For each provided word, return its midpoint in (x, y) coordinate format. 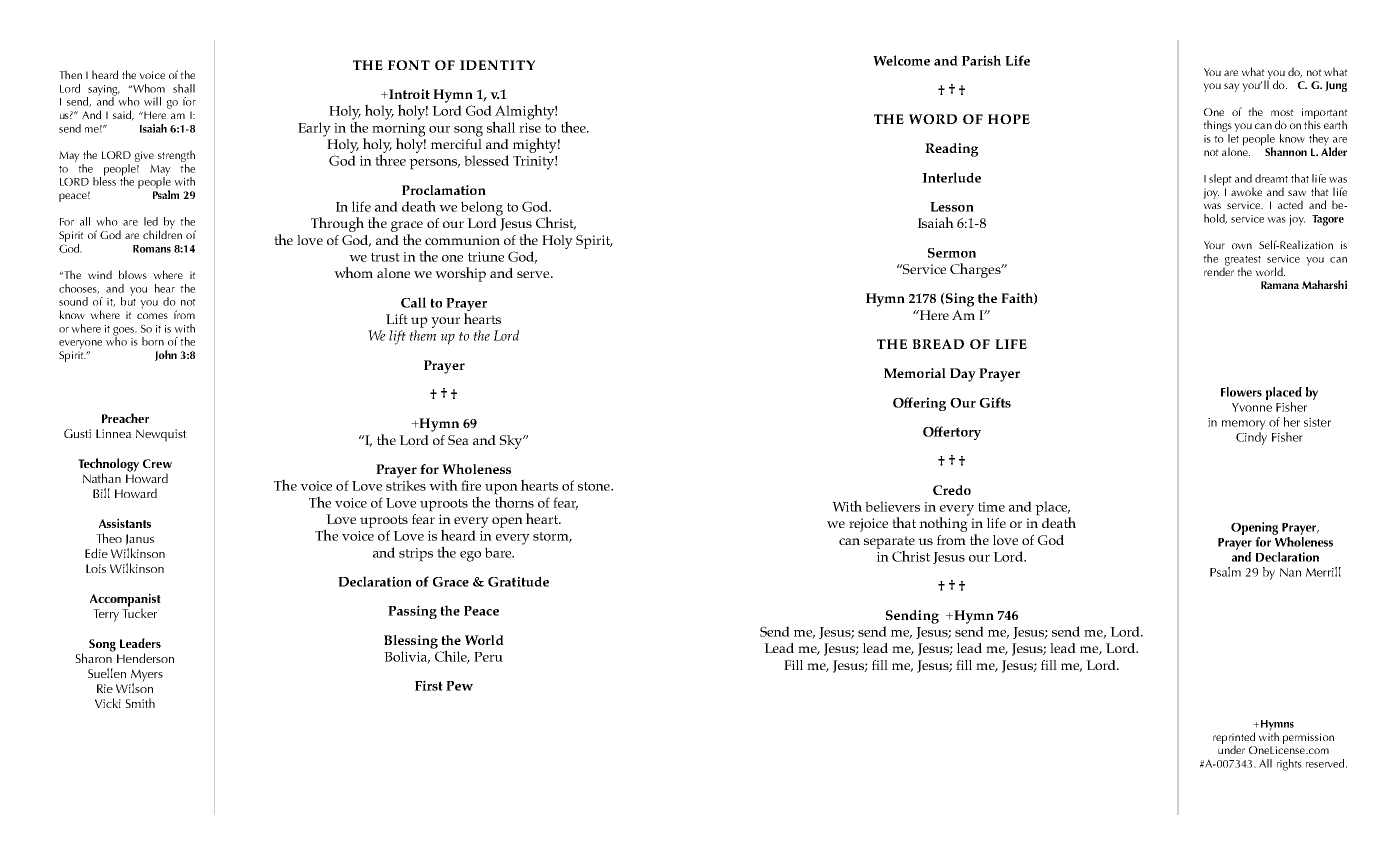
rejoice (868, 525)
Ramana (1280, 285)
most (1282, 112)
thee (574, 127)
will (152, 101)
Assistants (125, 523)
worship (460, 274)
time (991, 507)
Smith (140, 703)
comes (152, 316)
